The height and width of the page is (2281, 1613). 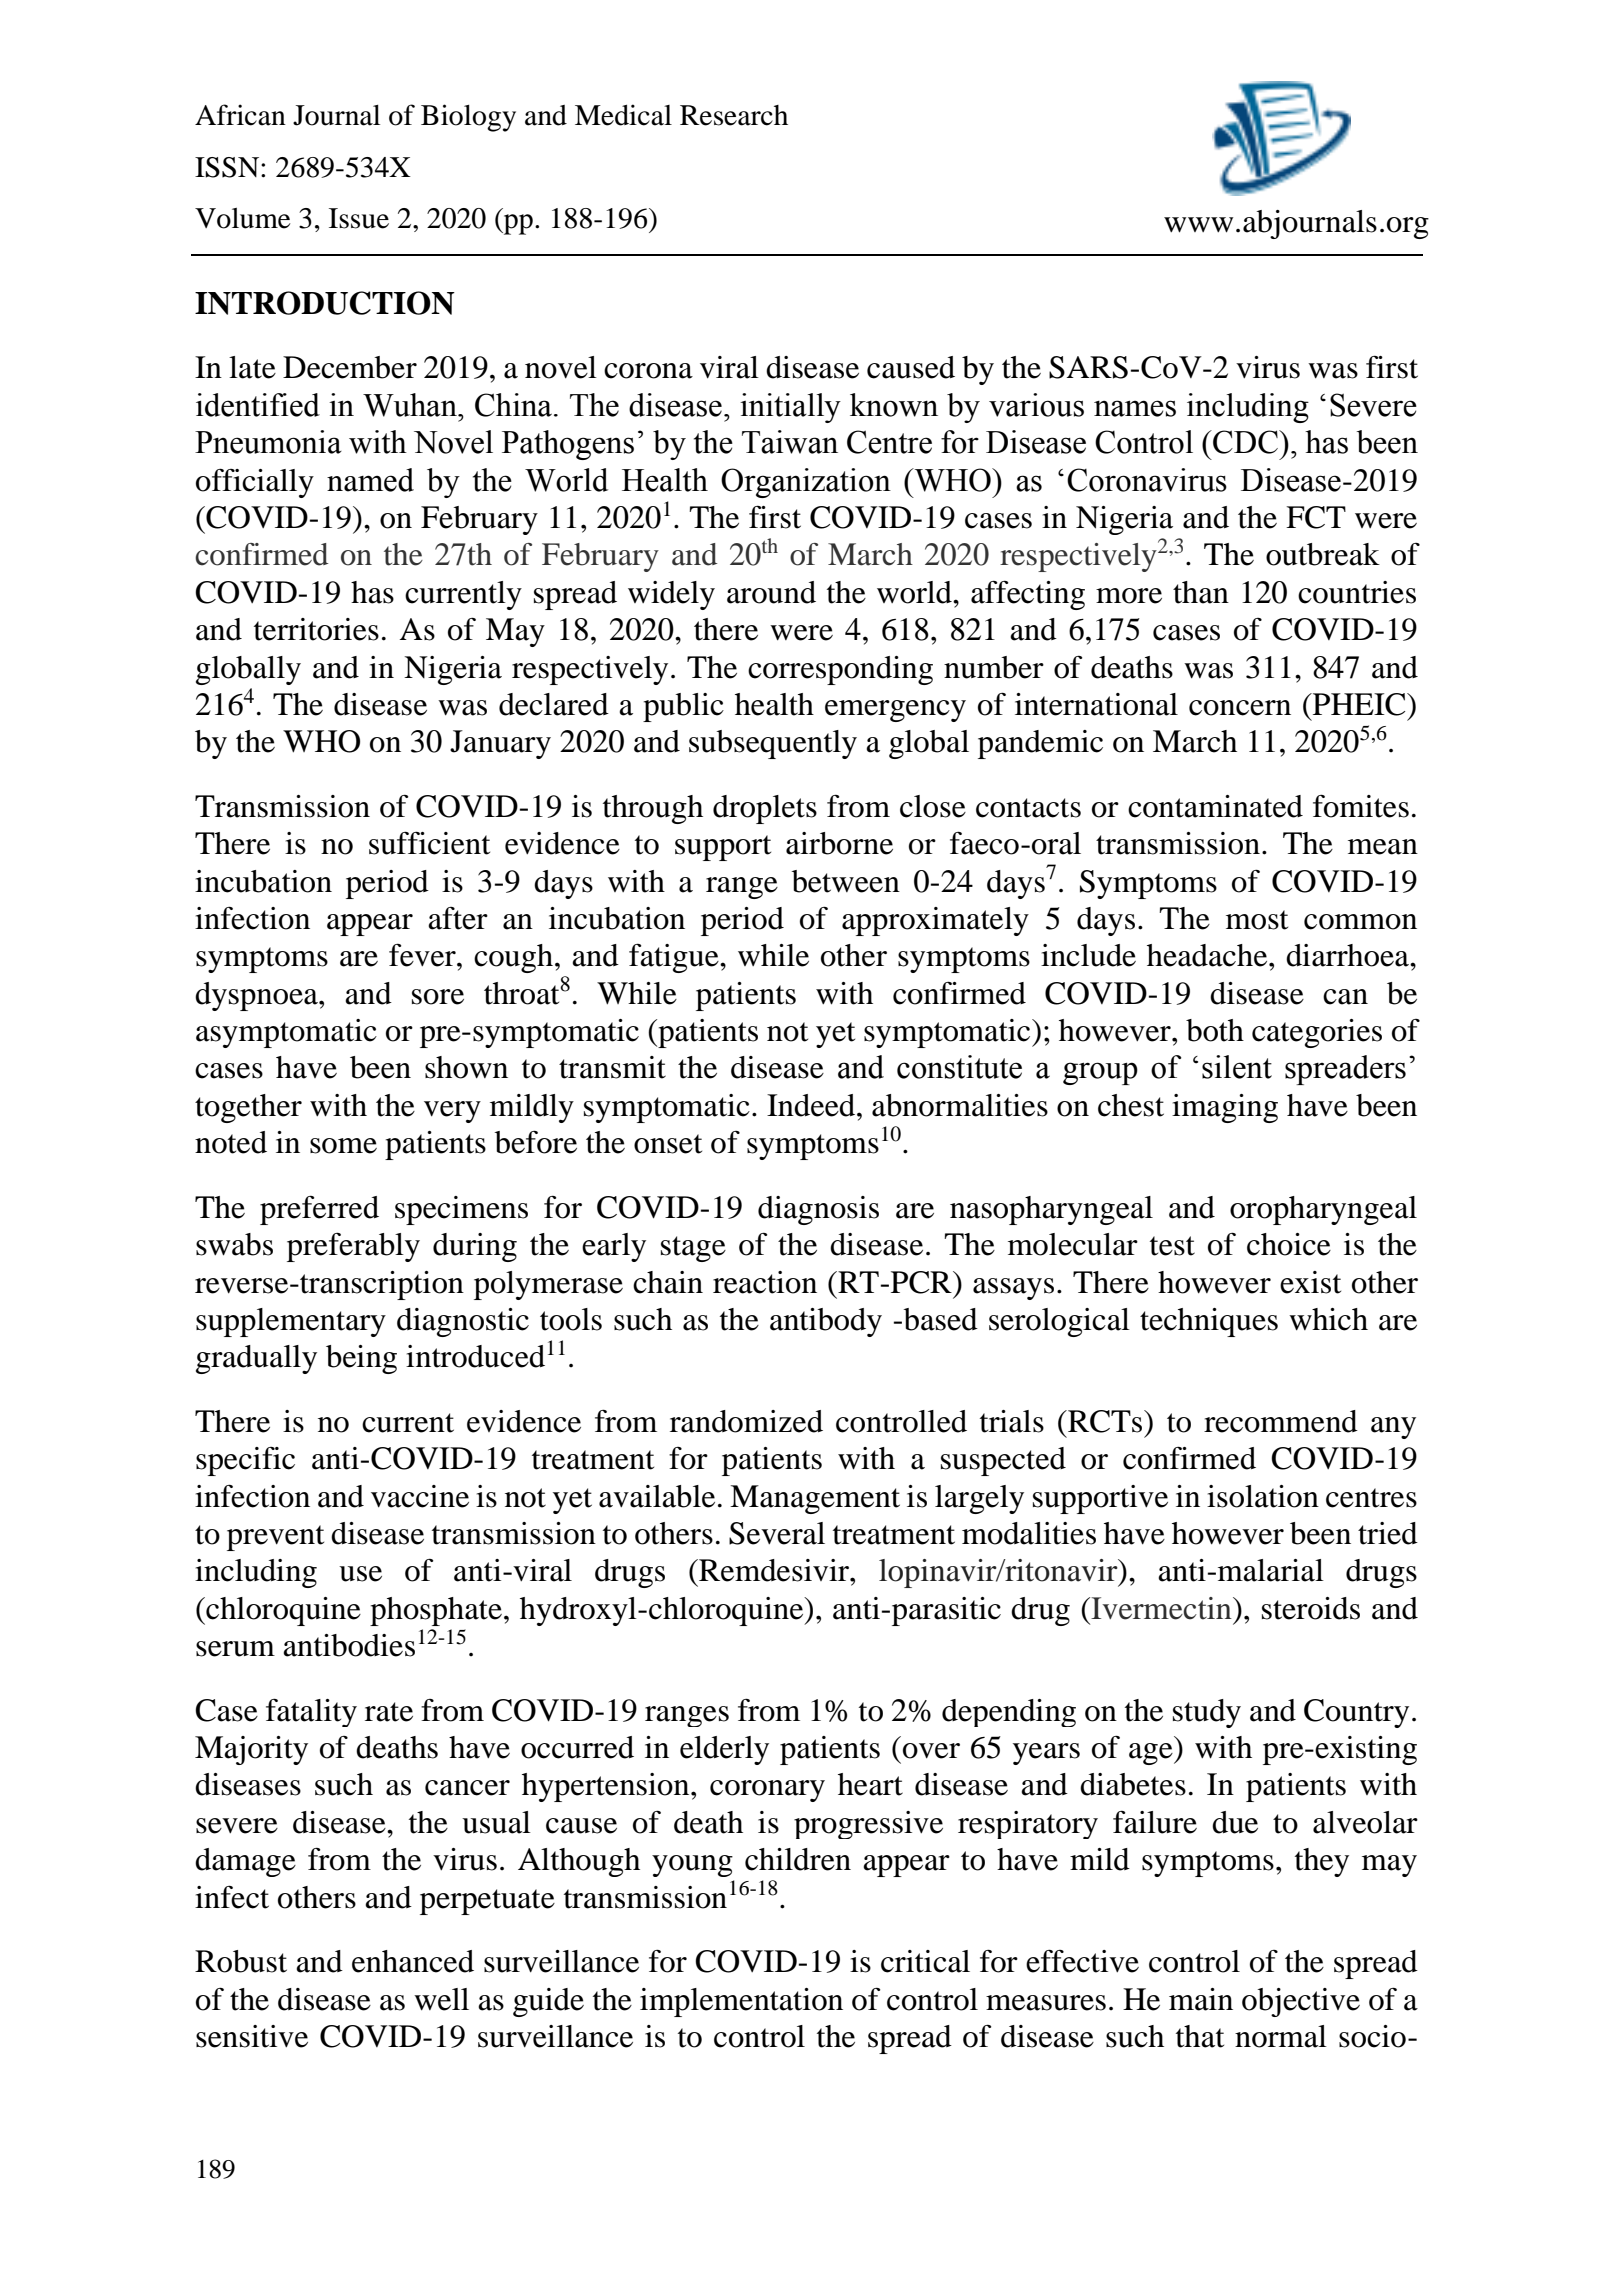 What do you see at coordinates (1289, 1244) in the page?
I see `choice` at bounding box center [1289, 1244].
